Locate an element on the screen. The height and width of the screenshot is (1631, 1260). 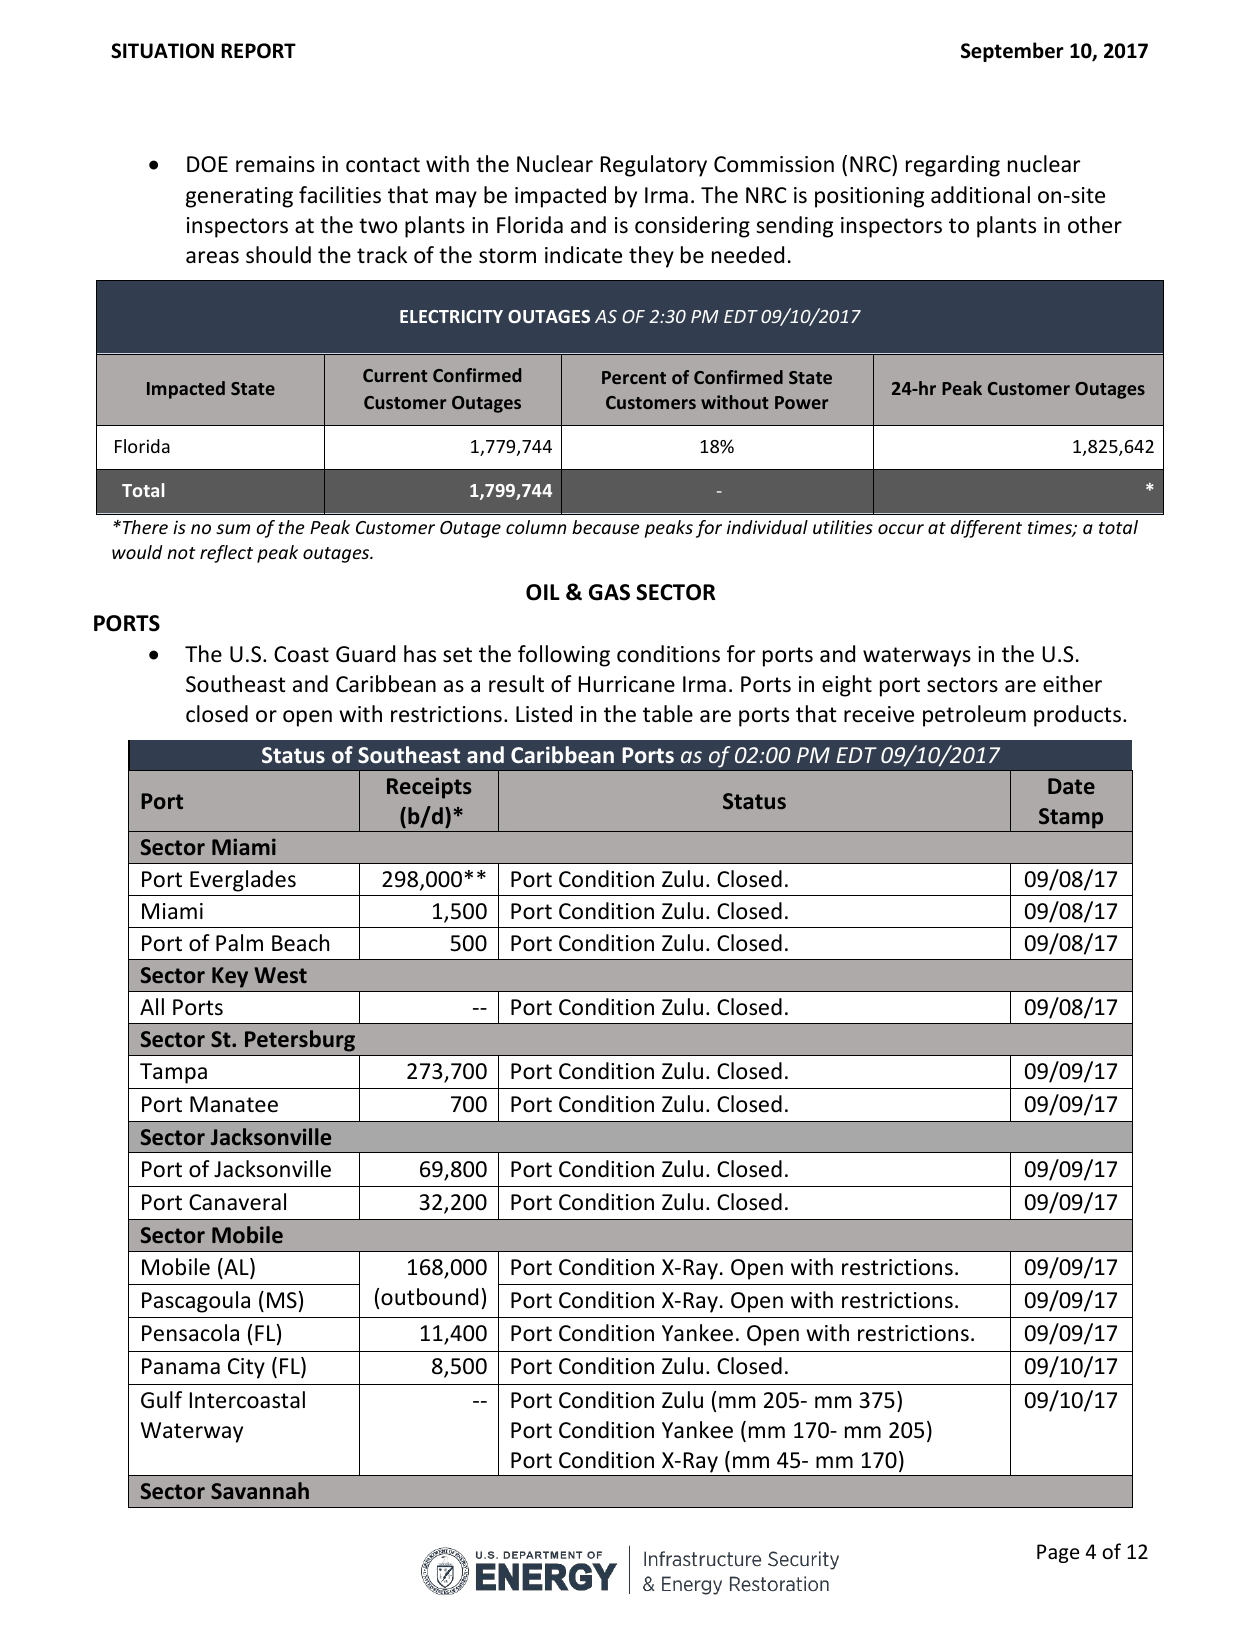
September is located at coordinates (1012, 52).
